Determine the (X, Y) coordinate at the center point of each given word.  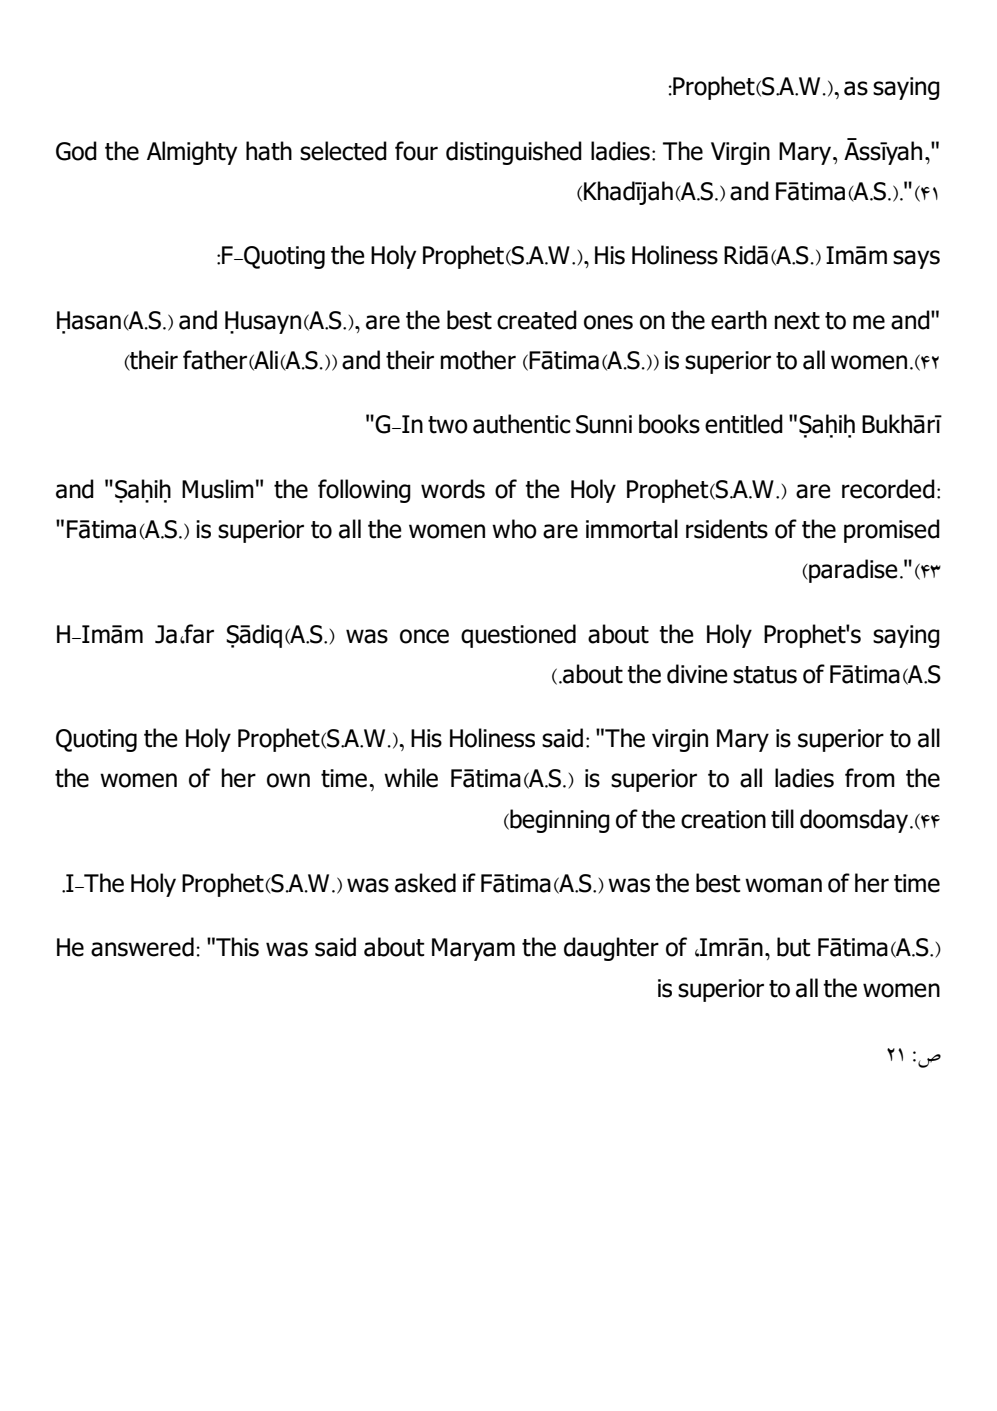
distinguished (514, 153)
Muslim (218, 489)
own (288, 780)
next (797, 321)
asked (425, 883)
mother (478, 360)
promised (892, 531)
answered (142, 947)
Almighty (192, 153)
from (870, 778)
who (514, 529)
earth (739, 320)
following (364, 491)
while (411, 778)
